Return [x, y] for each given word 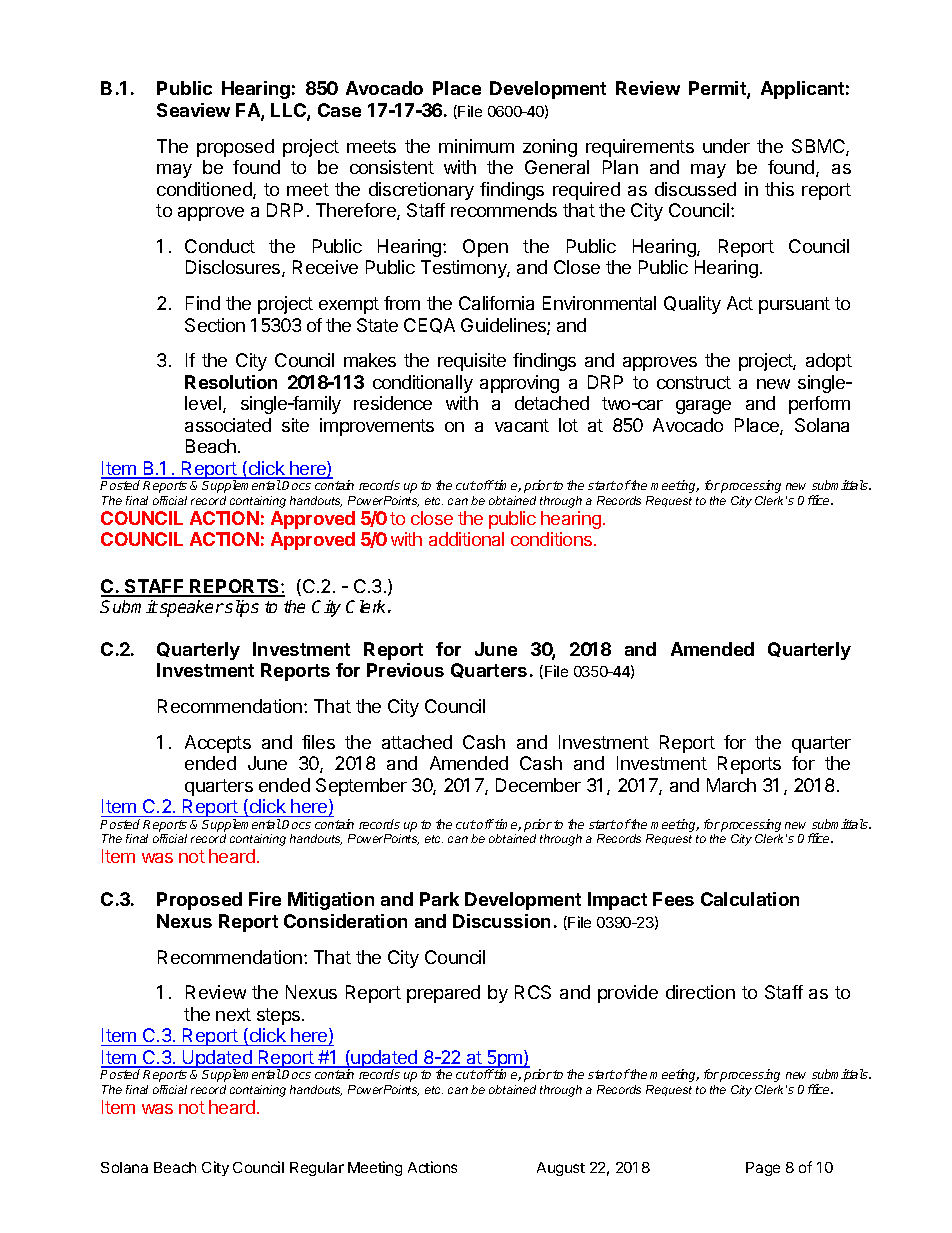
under [726, 146]
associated [228, 425]
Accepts [218, 744]
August [561, 1169]
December [538, 785]
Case [339, 110]
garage [703, 407]
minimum [476, 146]
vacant [522, 425]
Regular [317, 1169]
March [731, 785]
